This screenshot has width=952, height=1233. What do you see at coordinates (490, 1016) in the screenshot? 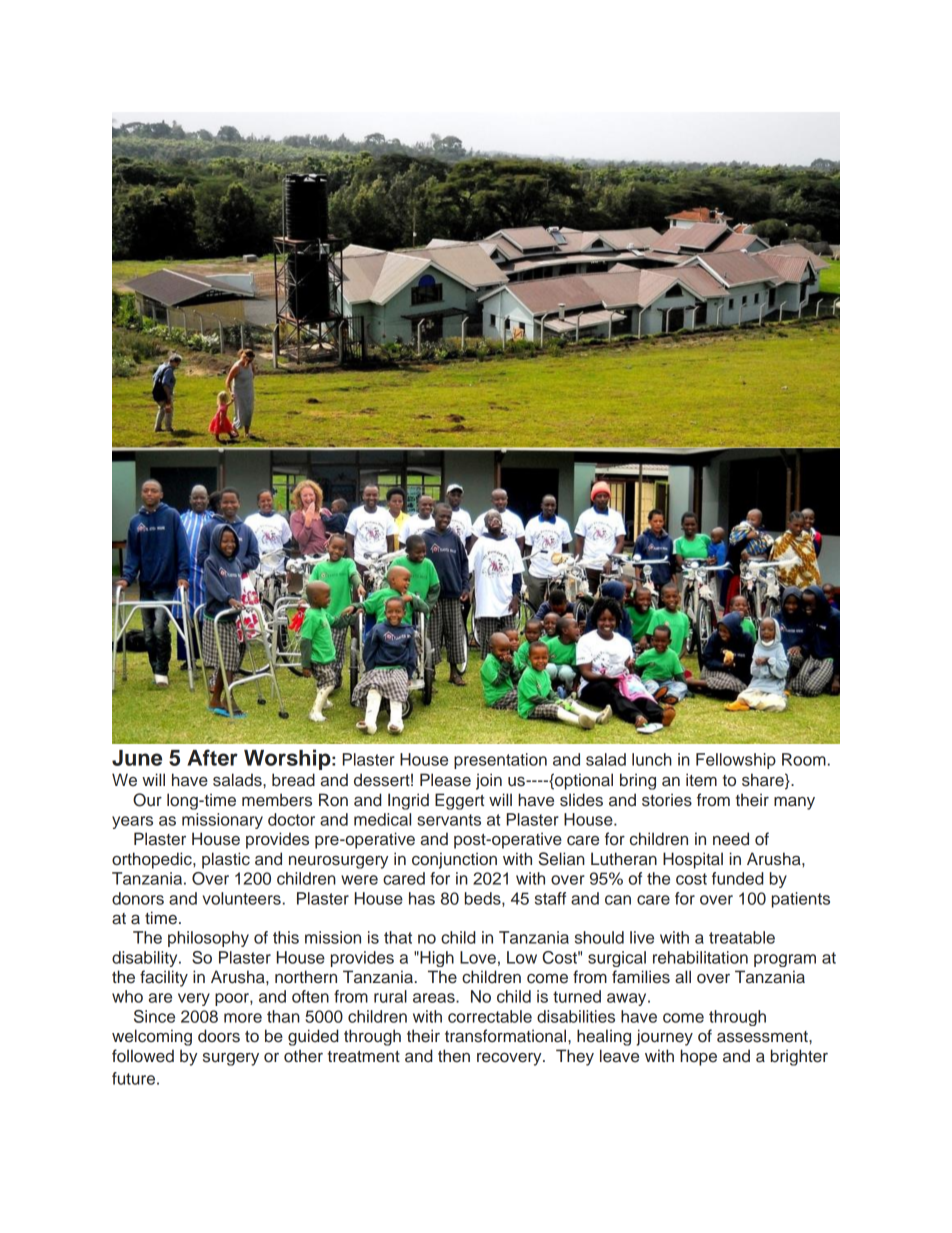
I see `correctable` at bounding box center [490, 1016].
